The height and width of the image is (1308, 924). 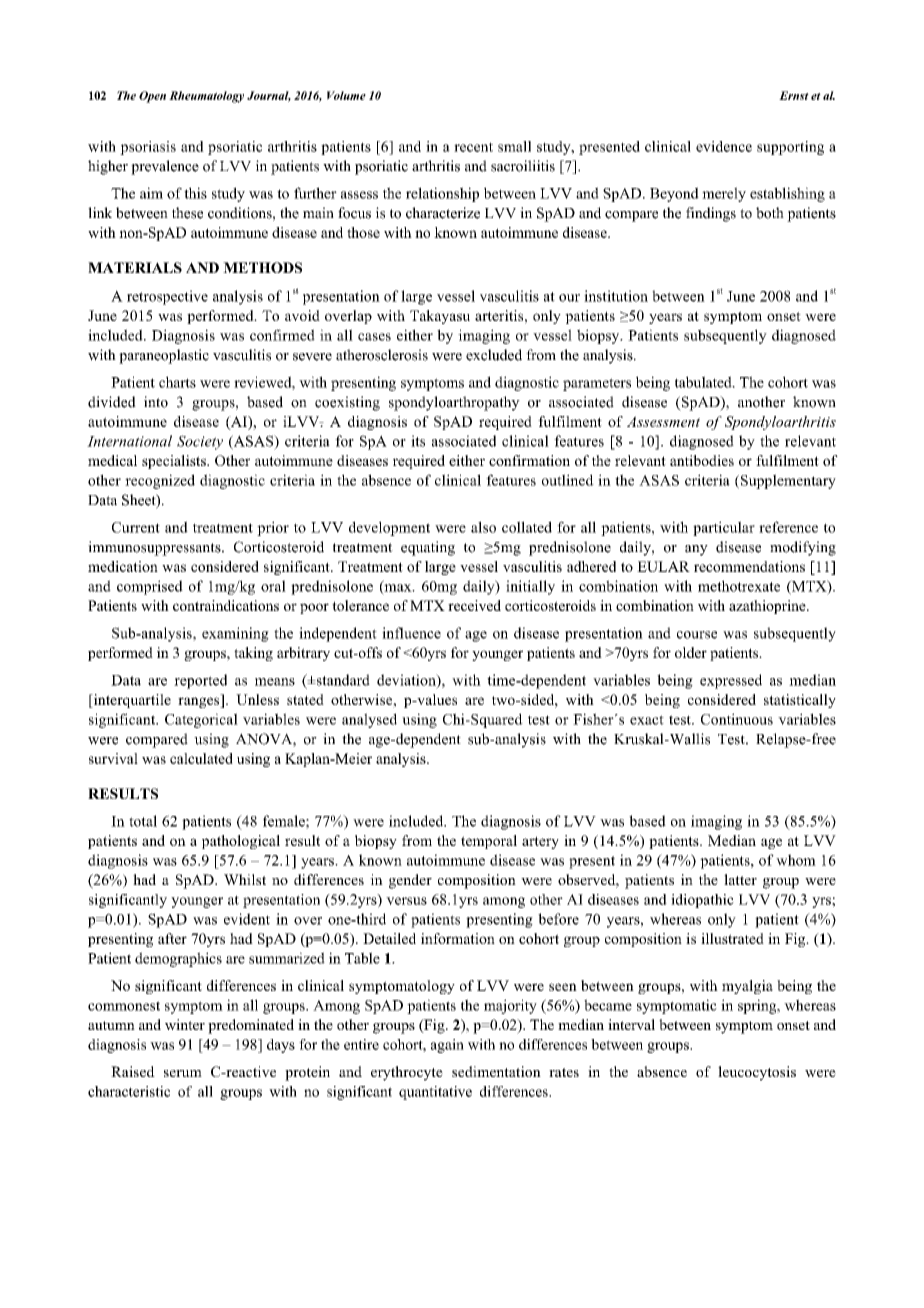 What do you see at coordinates (724, 146) in the image?
I see `evidence` at bounding box center [724, 146].
